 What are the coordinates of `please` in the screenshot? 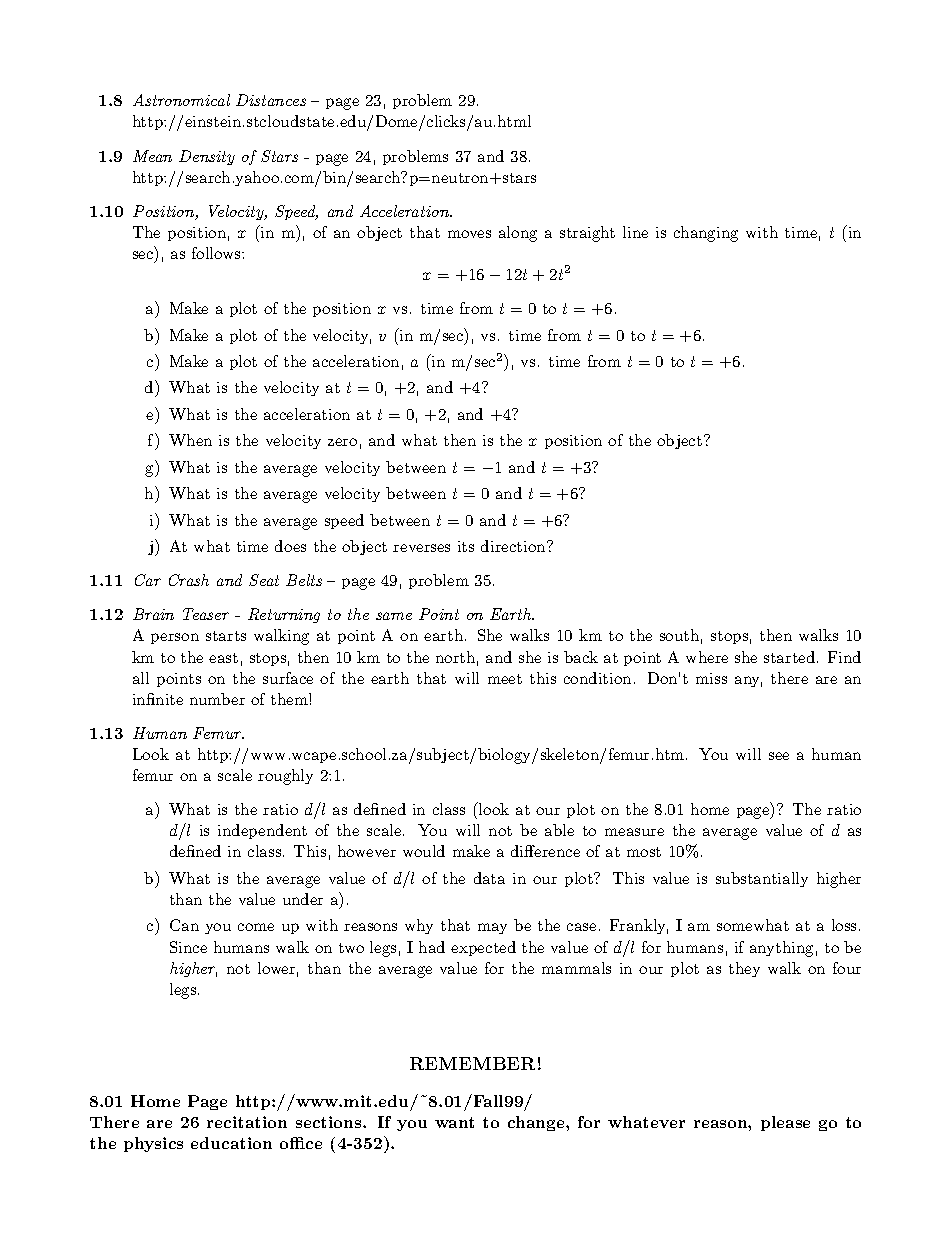 It's located at (785, 1123).
